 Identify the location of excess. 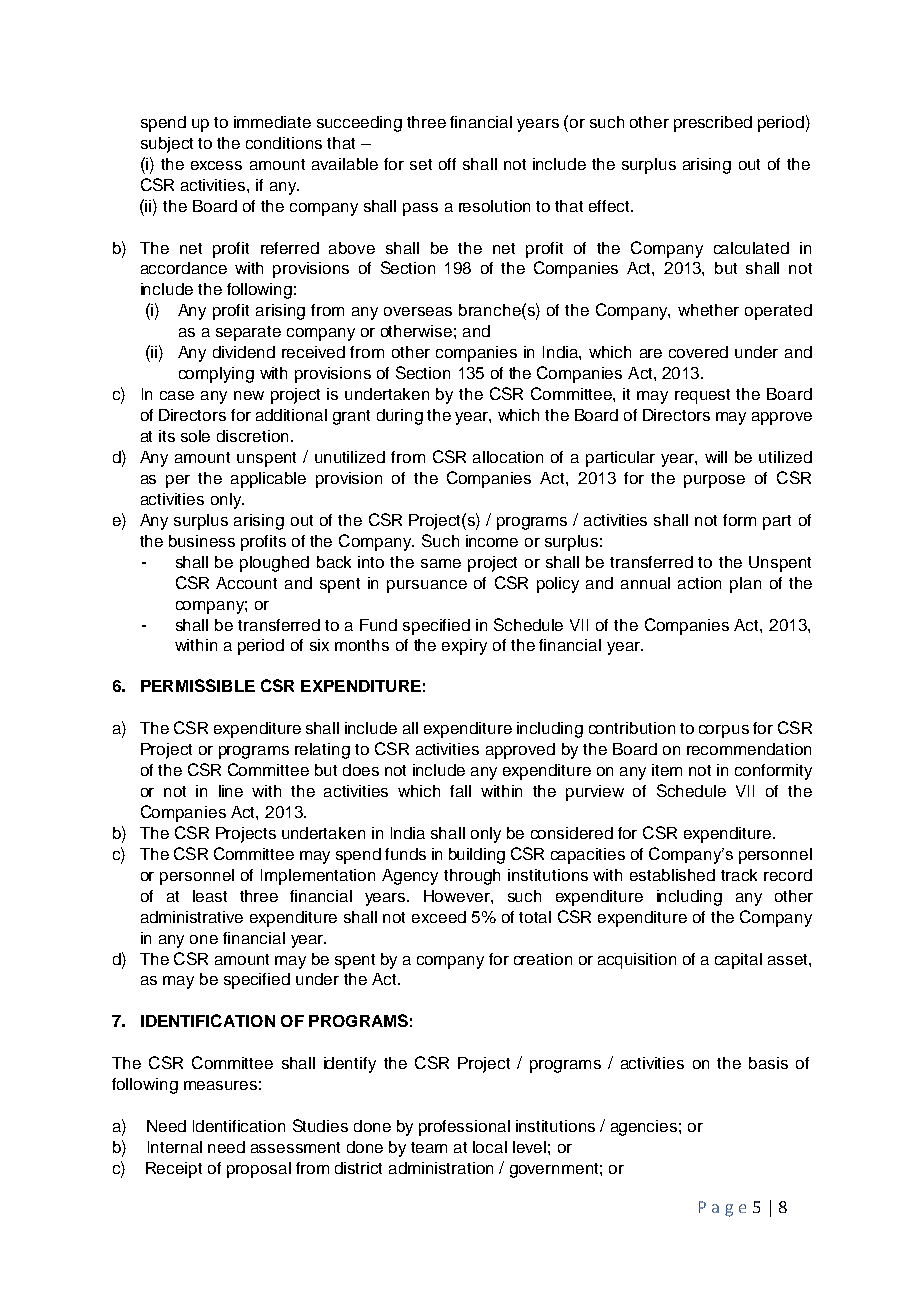
(216, 165).
